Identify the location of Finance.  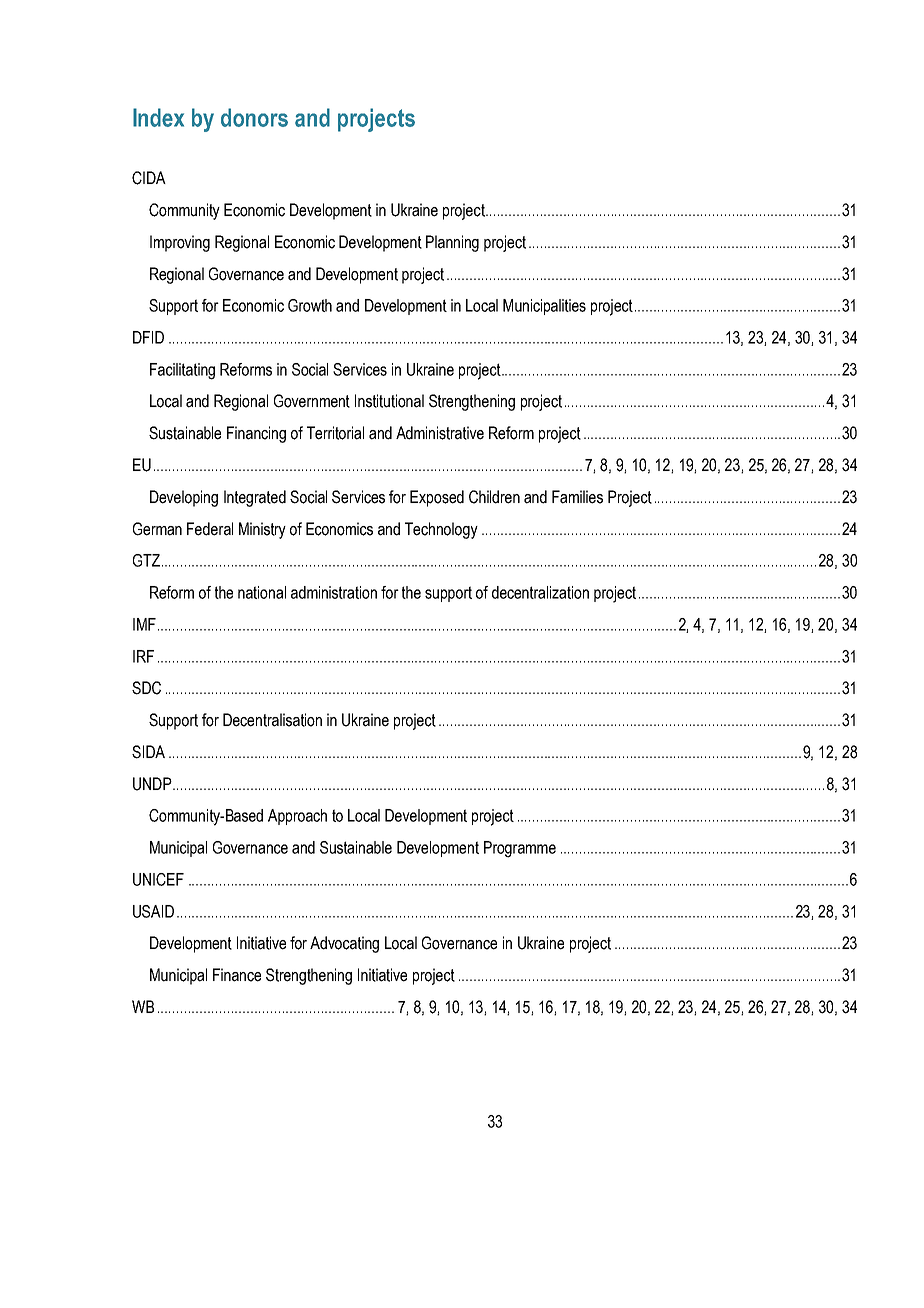
(237, 975).
